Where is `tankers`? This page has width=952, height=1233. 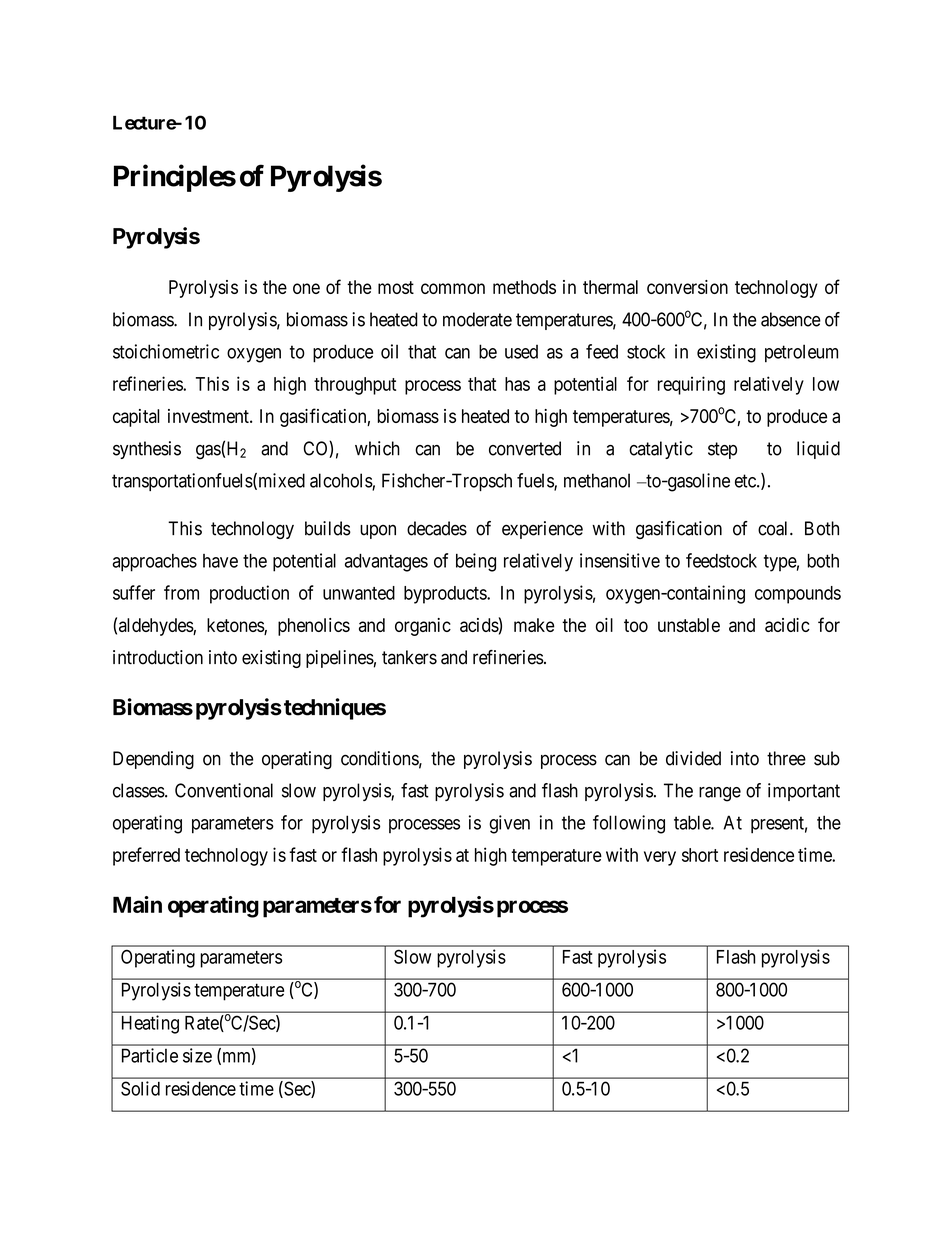 tankers is located at coordinates (409, 657).
